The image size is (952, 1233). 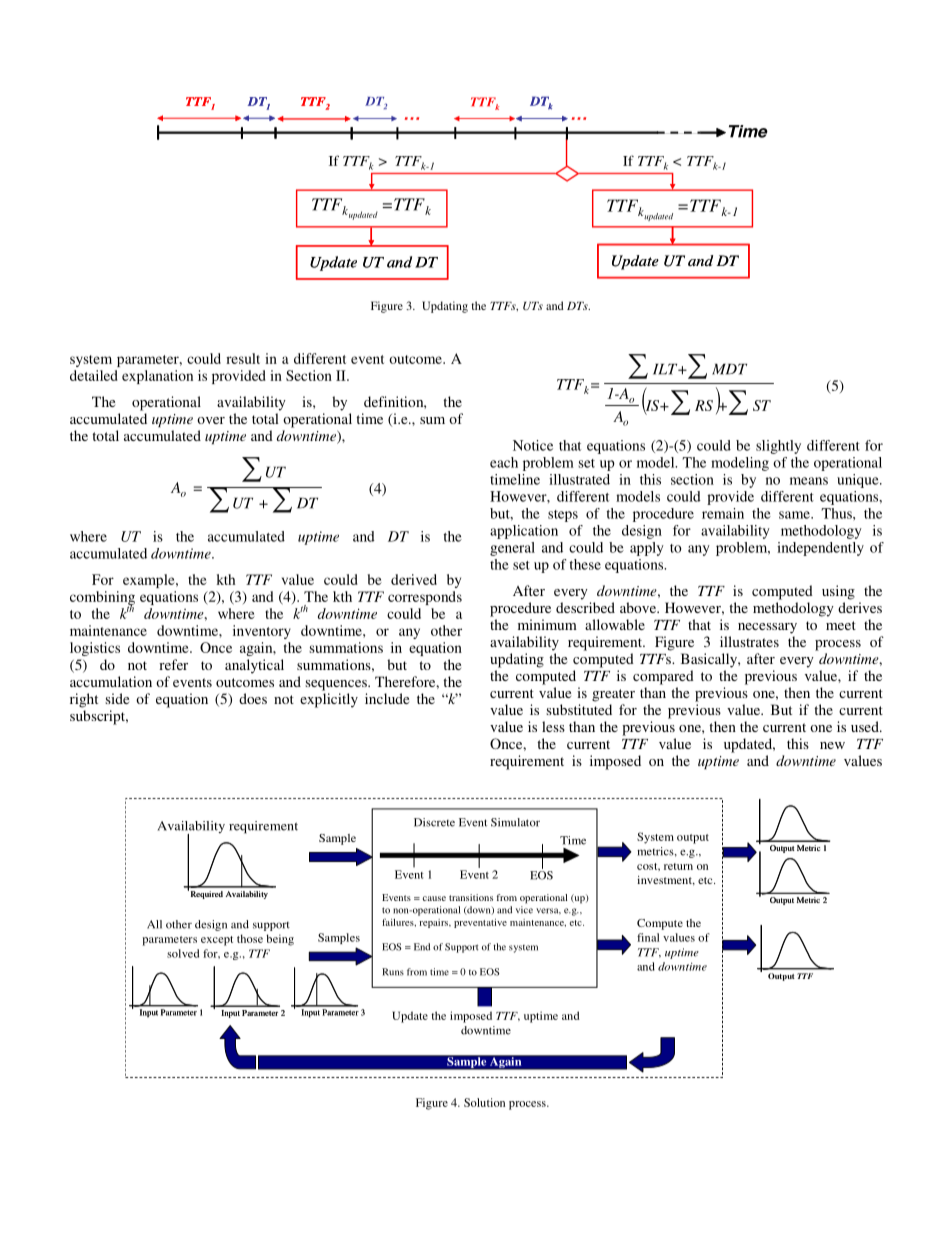 I want to click on explanation, so click(x=157, y=377).
